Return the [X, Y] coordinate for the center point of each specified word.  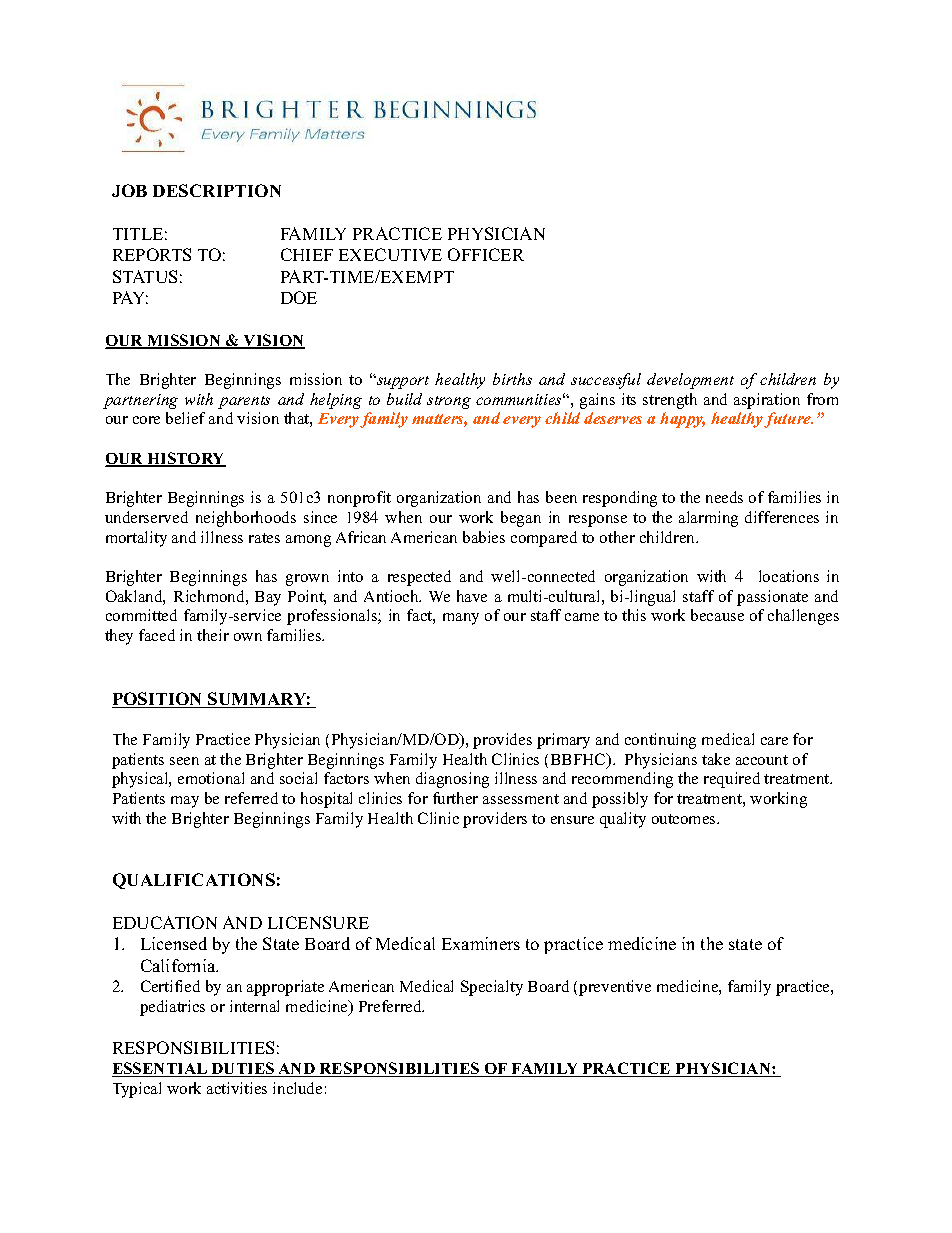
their [213, 635]
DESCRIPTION [217, 190]
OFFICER [486, 254]
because [717, 615]
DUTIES [243, 1069]
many [461, 619]
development [690, 381]
